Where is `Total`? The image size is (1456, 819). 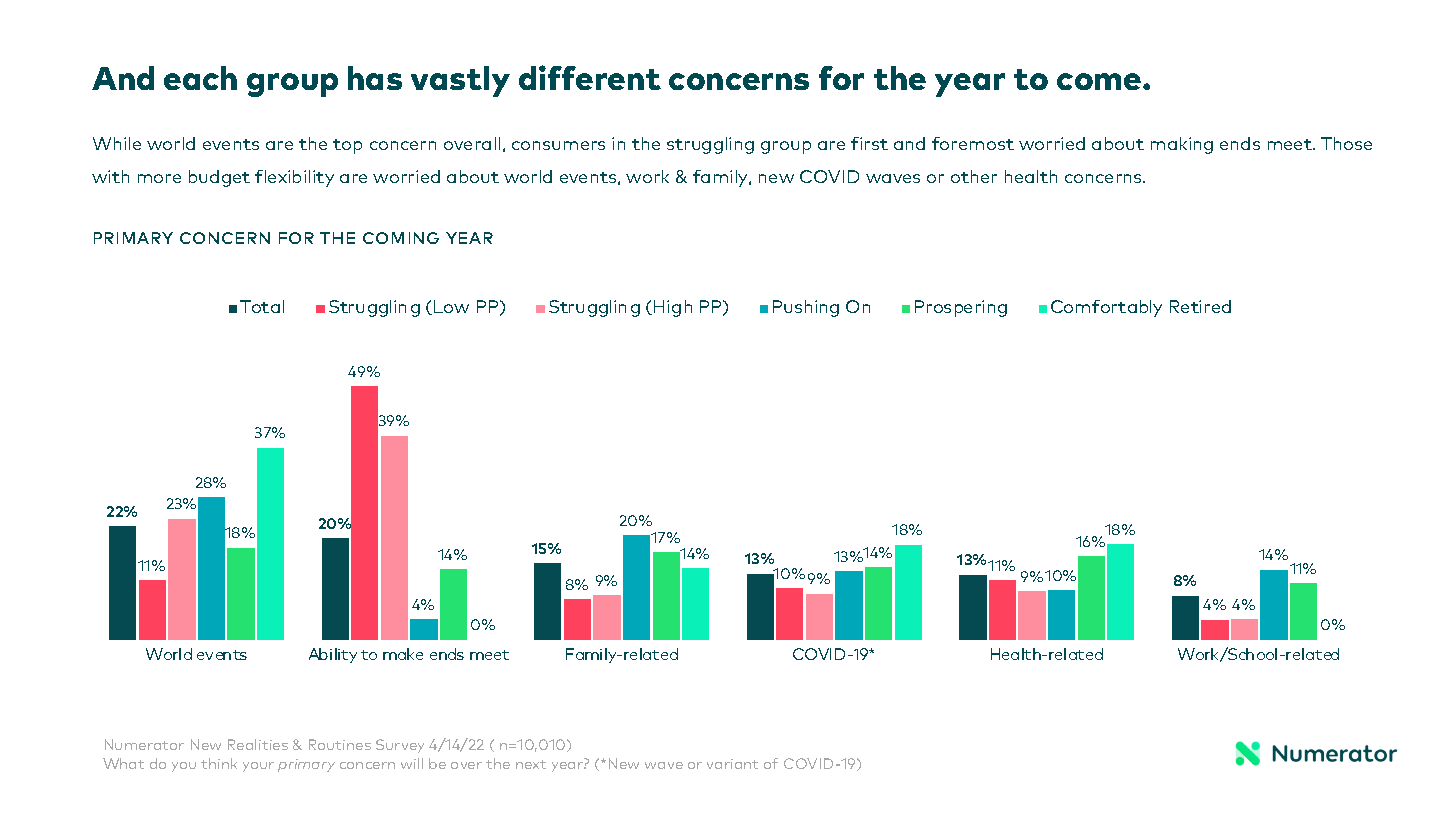 Total is located at coordinates (262, 306).
